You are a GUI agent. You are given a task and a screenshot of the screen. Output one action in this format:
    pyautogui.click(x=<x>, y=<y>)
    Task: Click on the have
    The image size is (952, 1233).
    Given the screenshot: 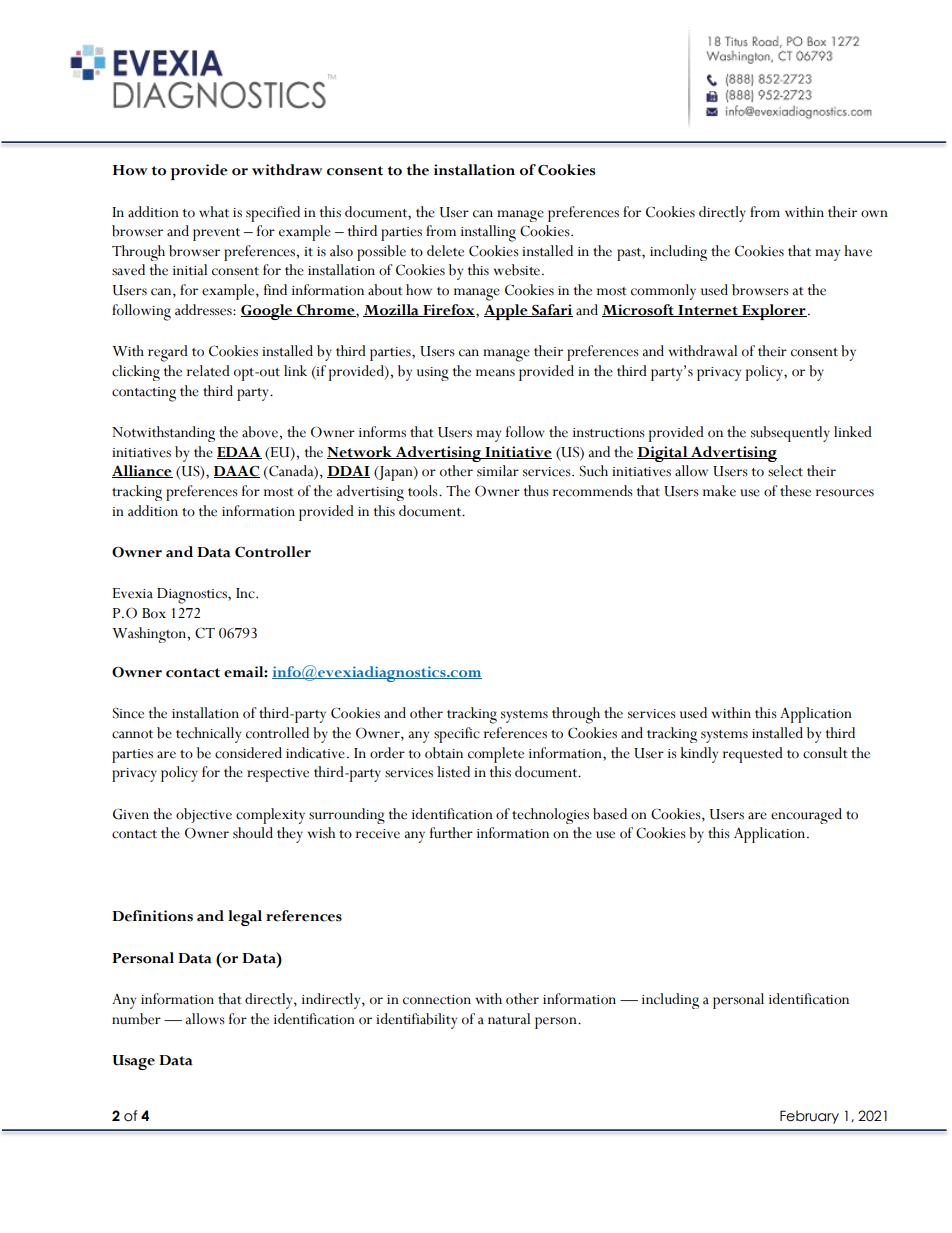 What is the action you would take?
    pyautogui.click(x=858, y=251)
